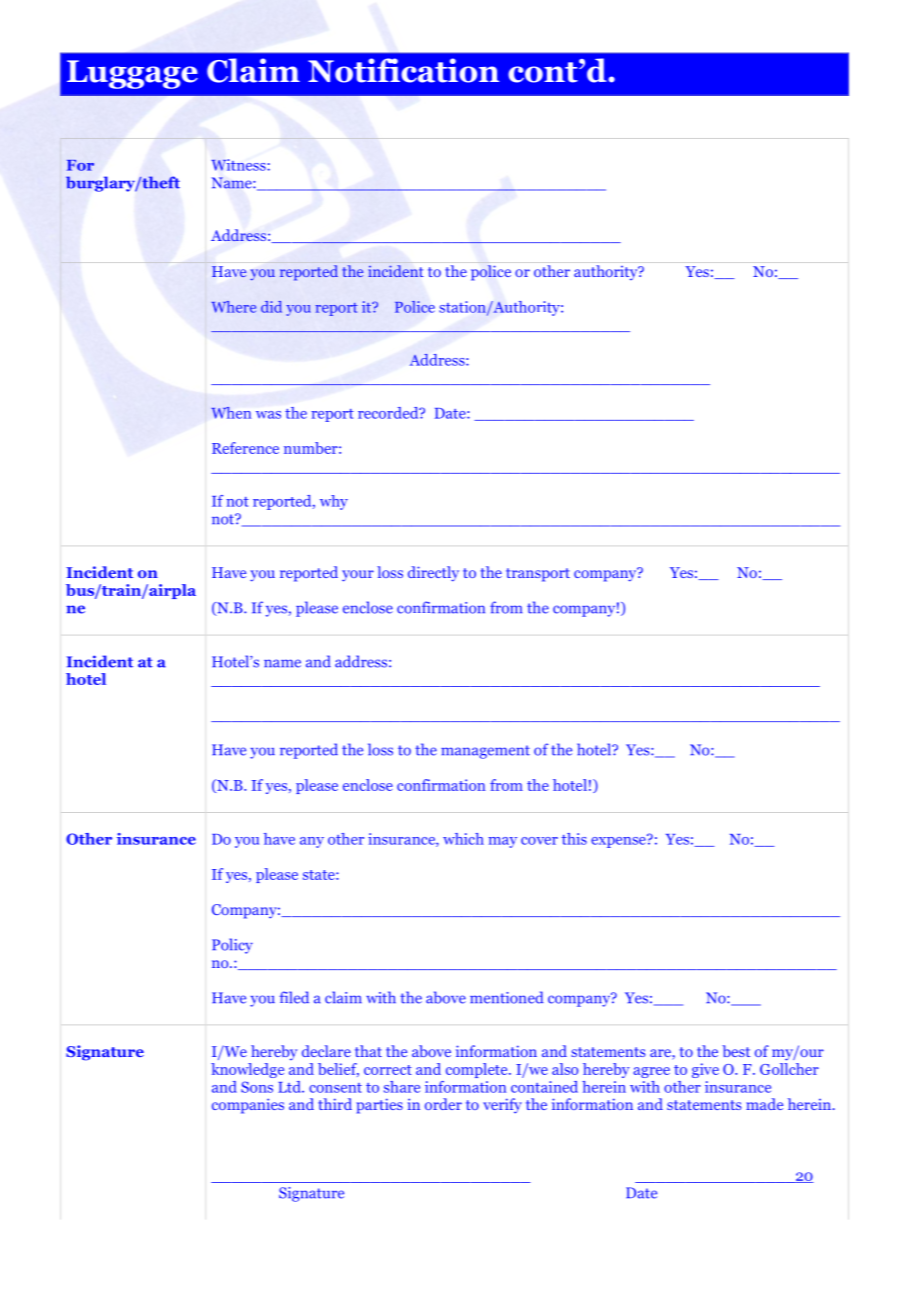 The image size is (924, 1308). Describe the element at coordinates (403, 70) in the page. I see `Notification` at that location.
